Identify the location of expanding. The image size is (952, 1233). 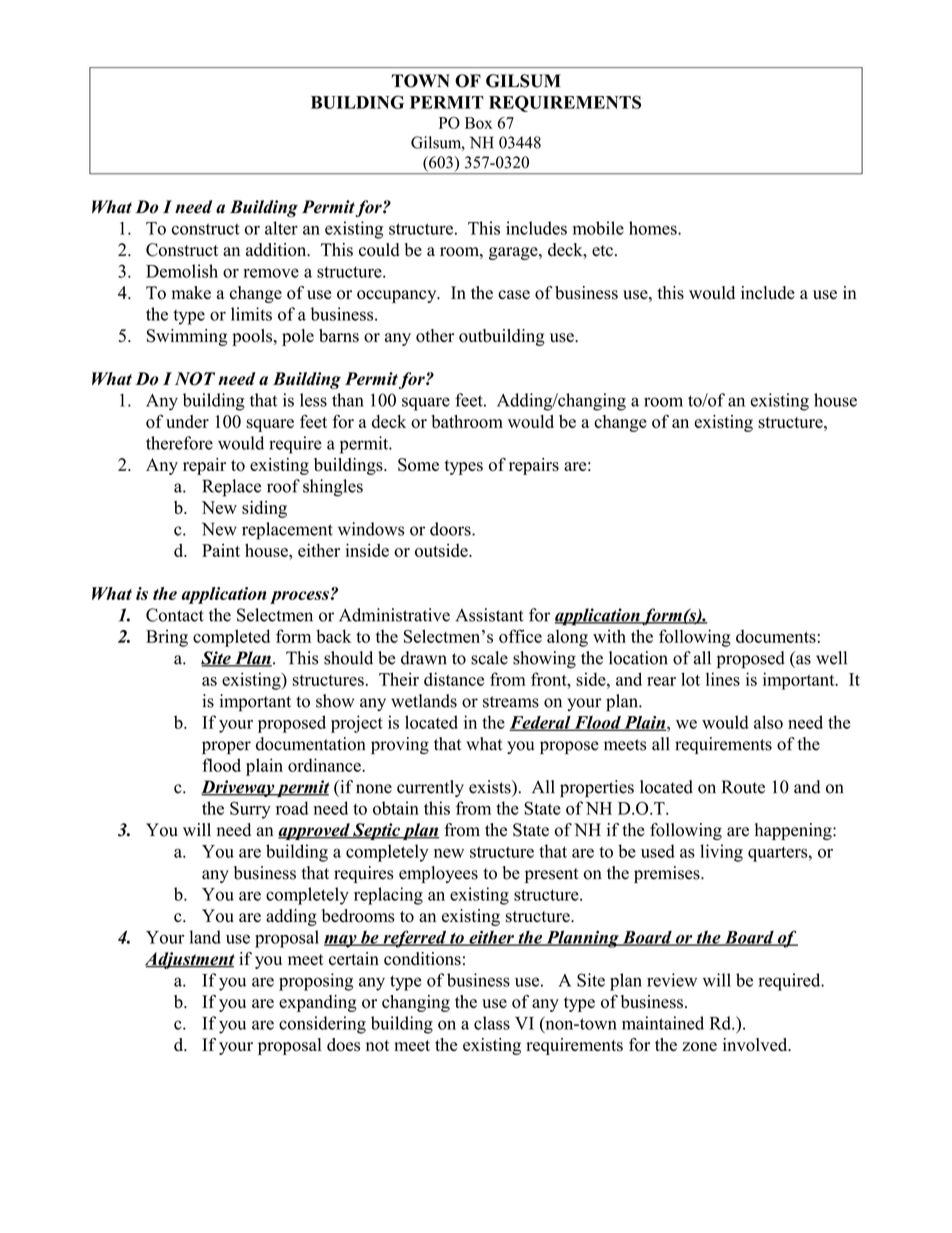
(318, 1003).
